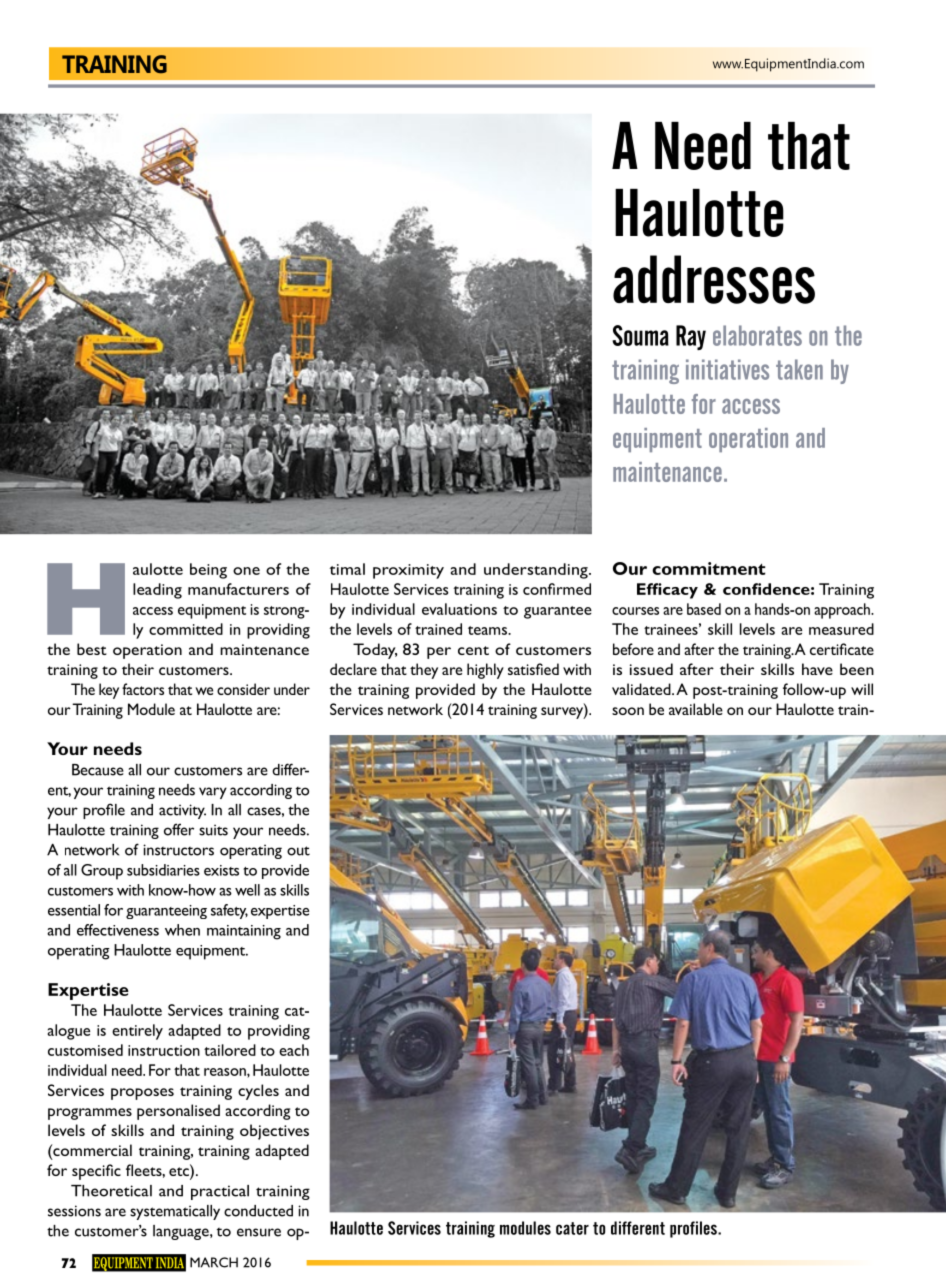 This document has height=1288, width=946. Describe the element at coordinates (696, 709) in the document. I see `available` at that location.
